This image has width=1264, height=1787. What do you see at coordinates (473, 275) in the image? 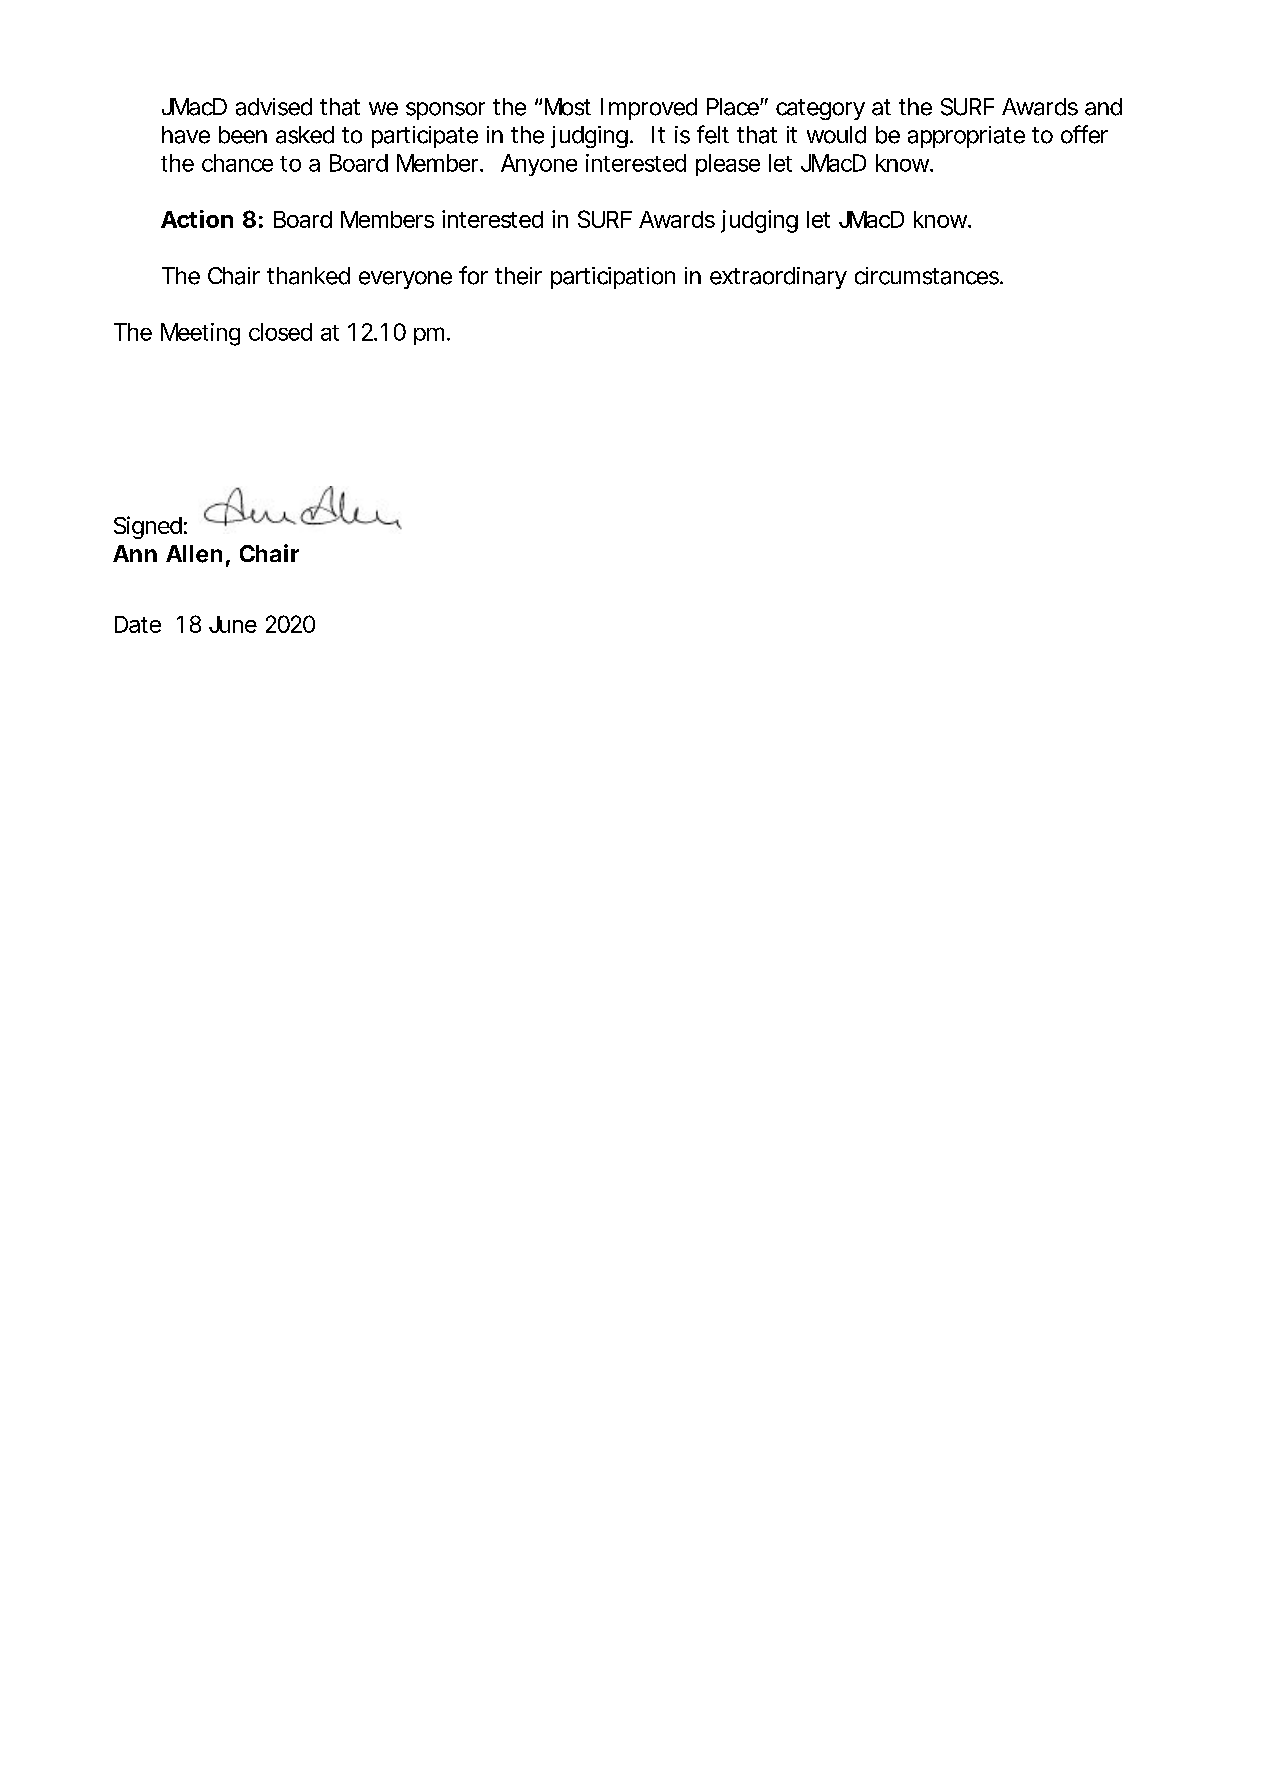
I see `for` at bounding box center [473, 275].
